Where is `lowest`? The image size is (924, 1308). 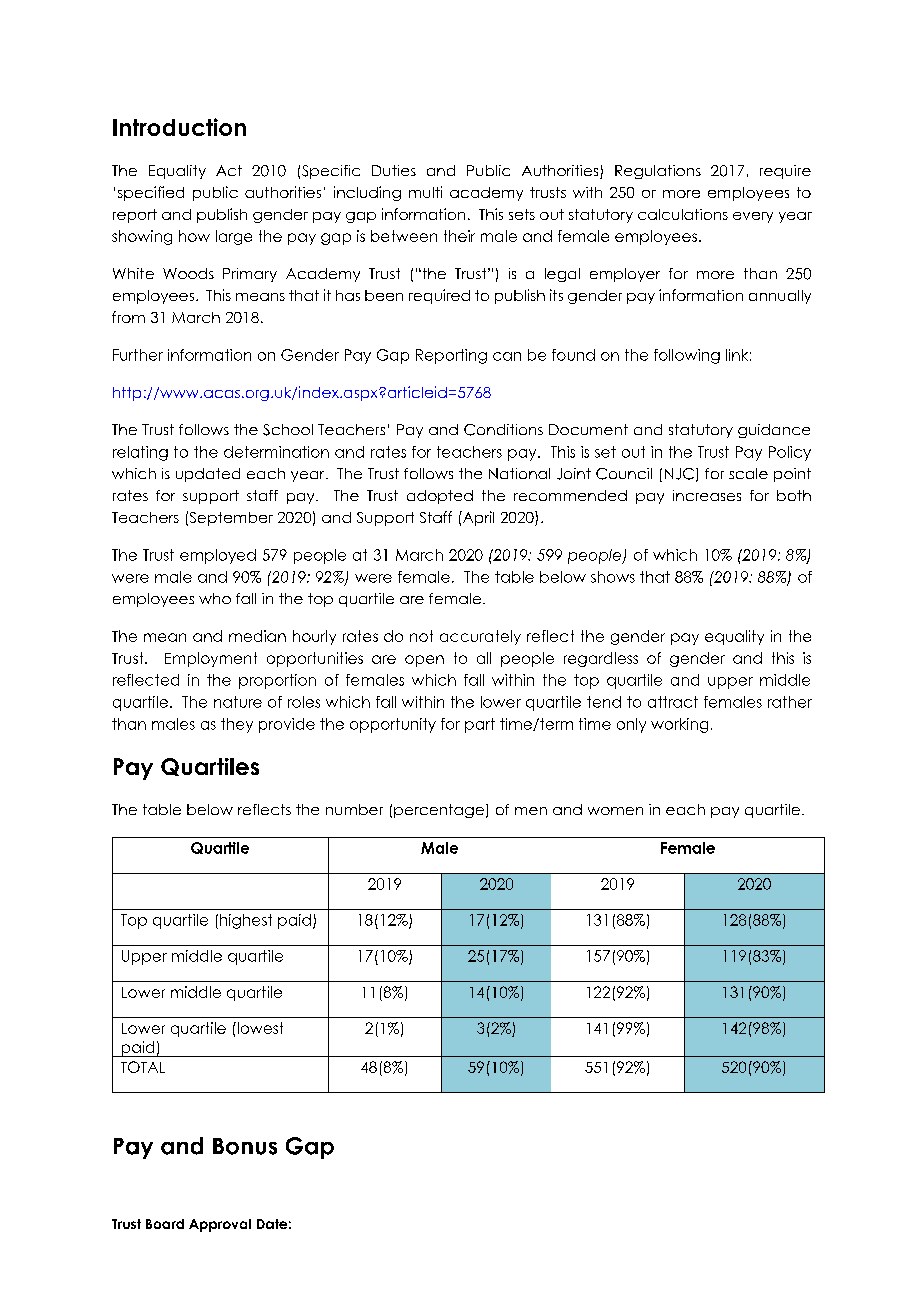
lowest is located at coordinates (259, 1028).
